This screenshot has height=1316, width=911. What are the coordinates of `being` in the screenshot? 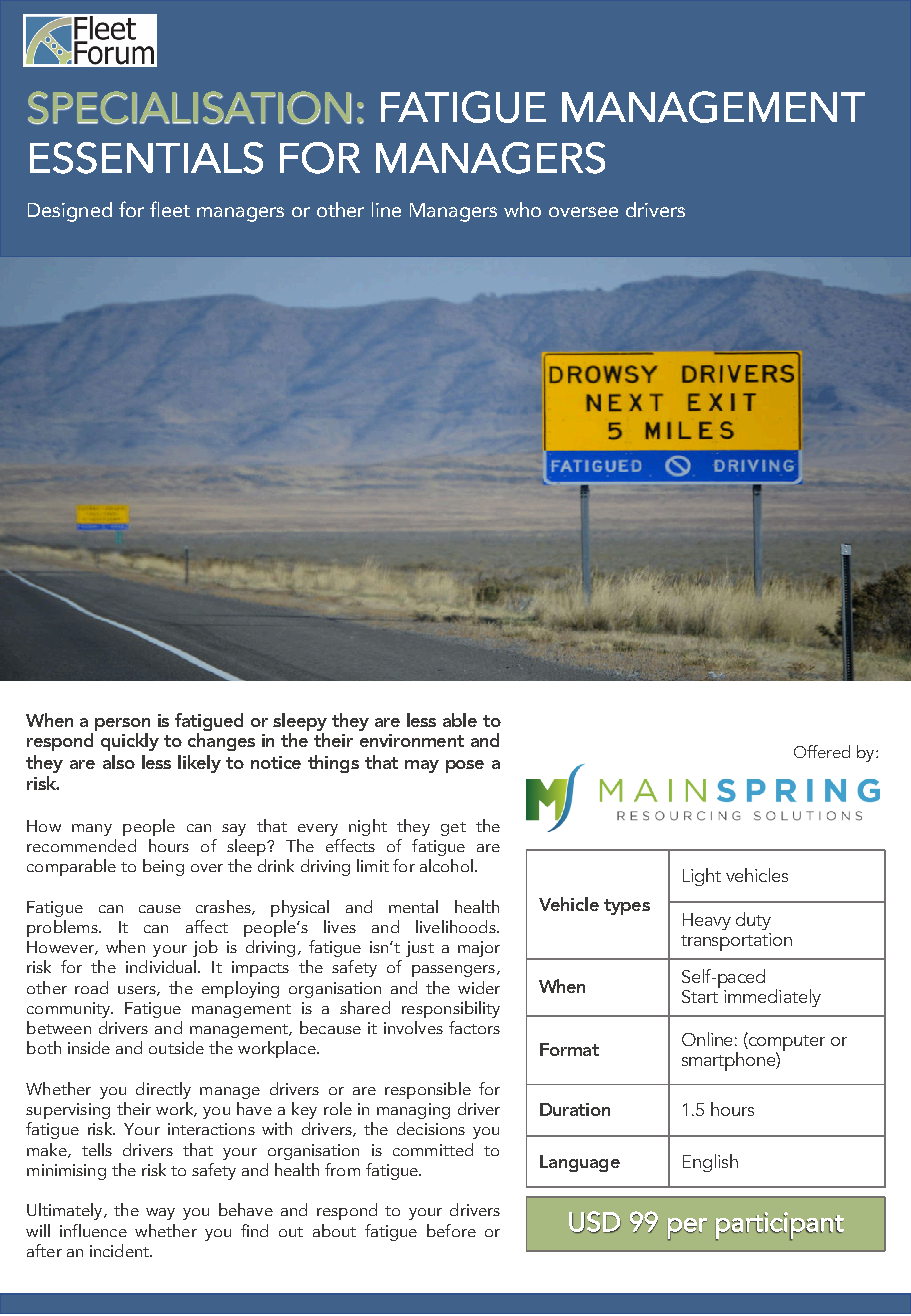 It's located at (163, 867).
